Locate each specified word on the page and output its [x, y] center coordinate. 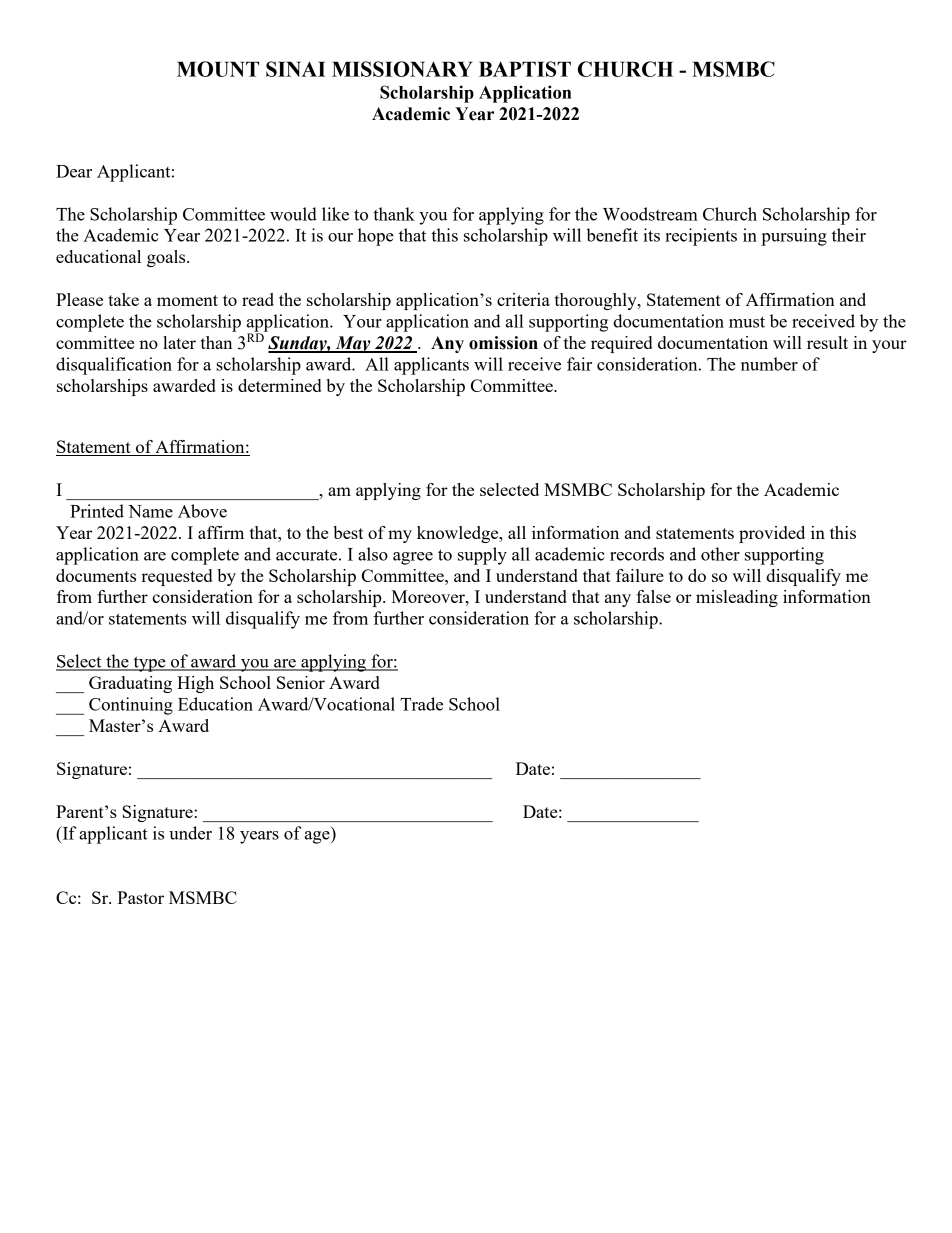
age [318, 837]
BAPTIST [525, 69]
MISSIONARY [402, 69]
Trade [421, 704]
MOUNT [218, 69]
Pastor [140, 897]
